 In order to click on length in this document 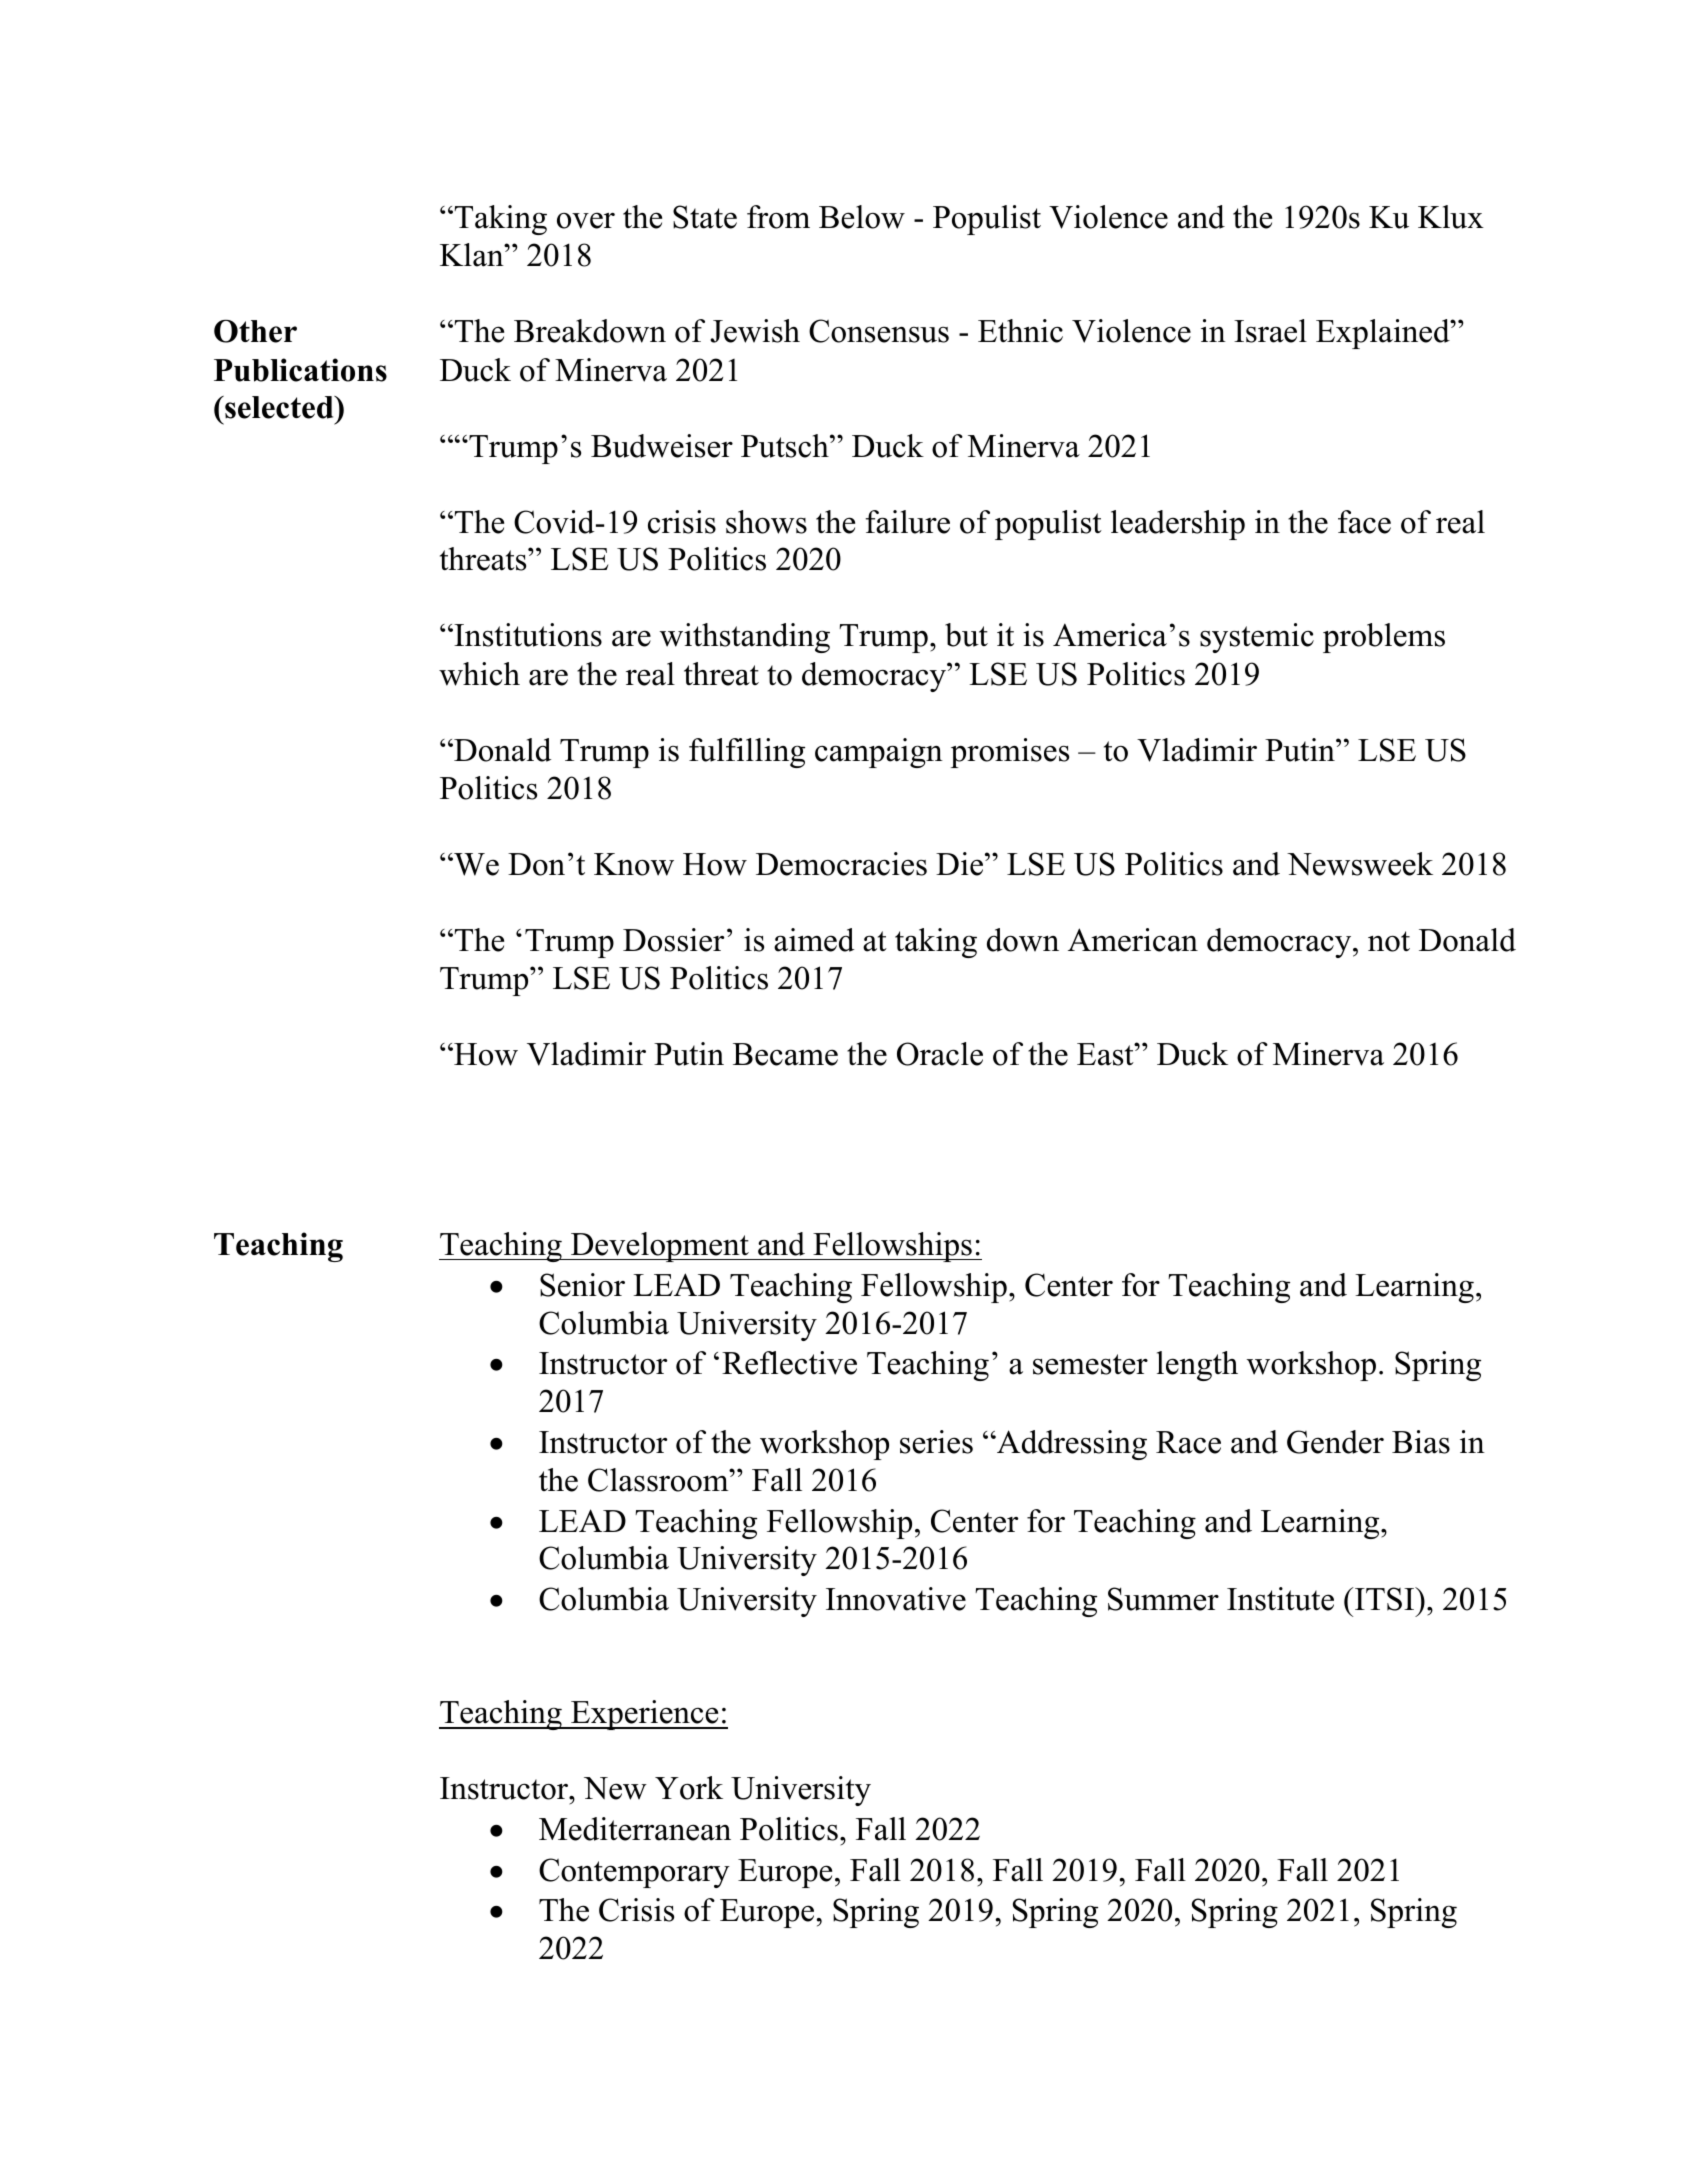, I will do `click(1197, 1366)`.
